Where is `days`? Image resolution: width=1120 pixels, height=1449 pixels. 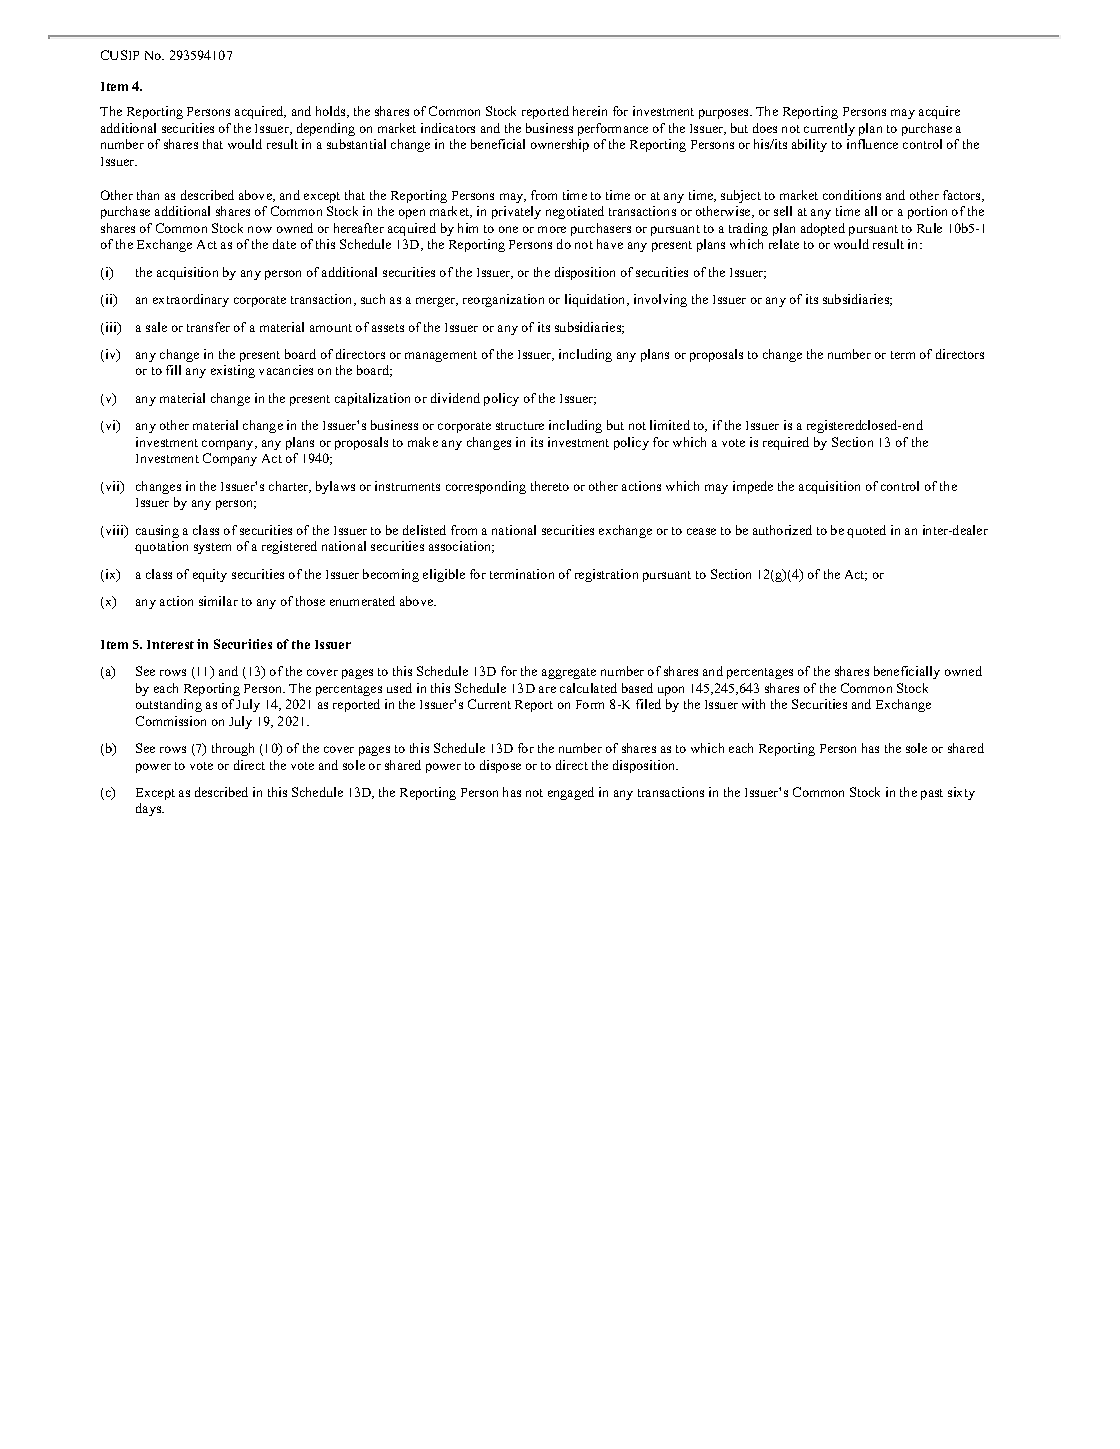 days is located at coordinates (150, 809).
